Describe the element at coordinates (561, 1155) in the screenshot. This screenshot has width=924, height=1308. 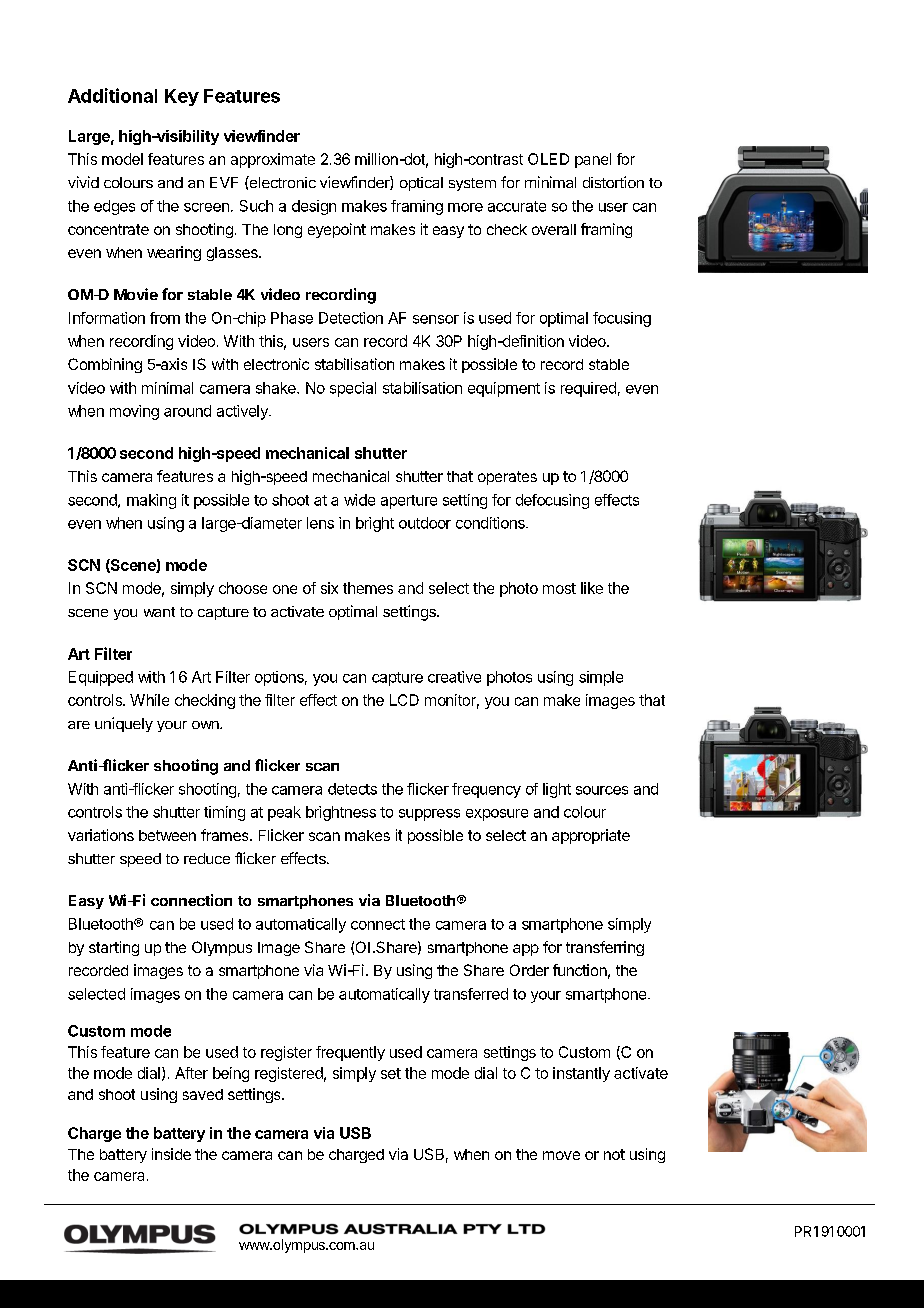
I see `move` at that location.
